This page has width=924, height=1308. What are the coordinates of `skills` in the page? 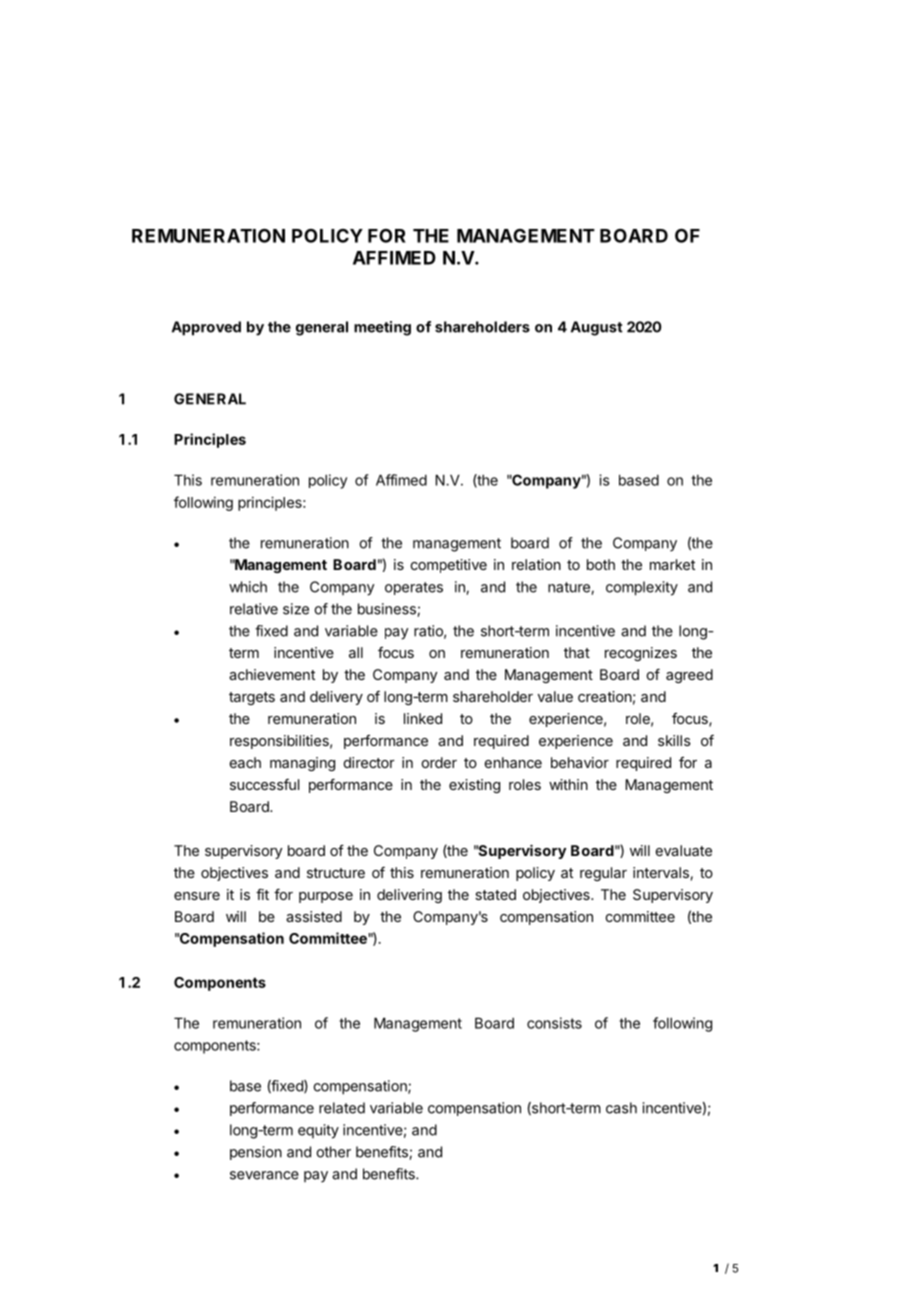 It's located at (674, 740).
